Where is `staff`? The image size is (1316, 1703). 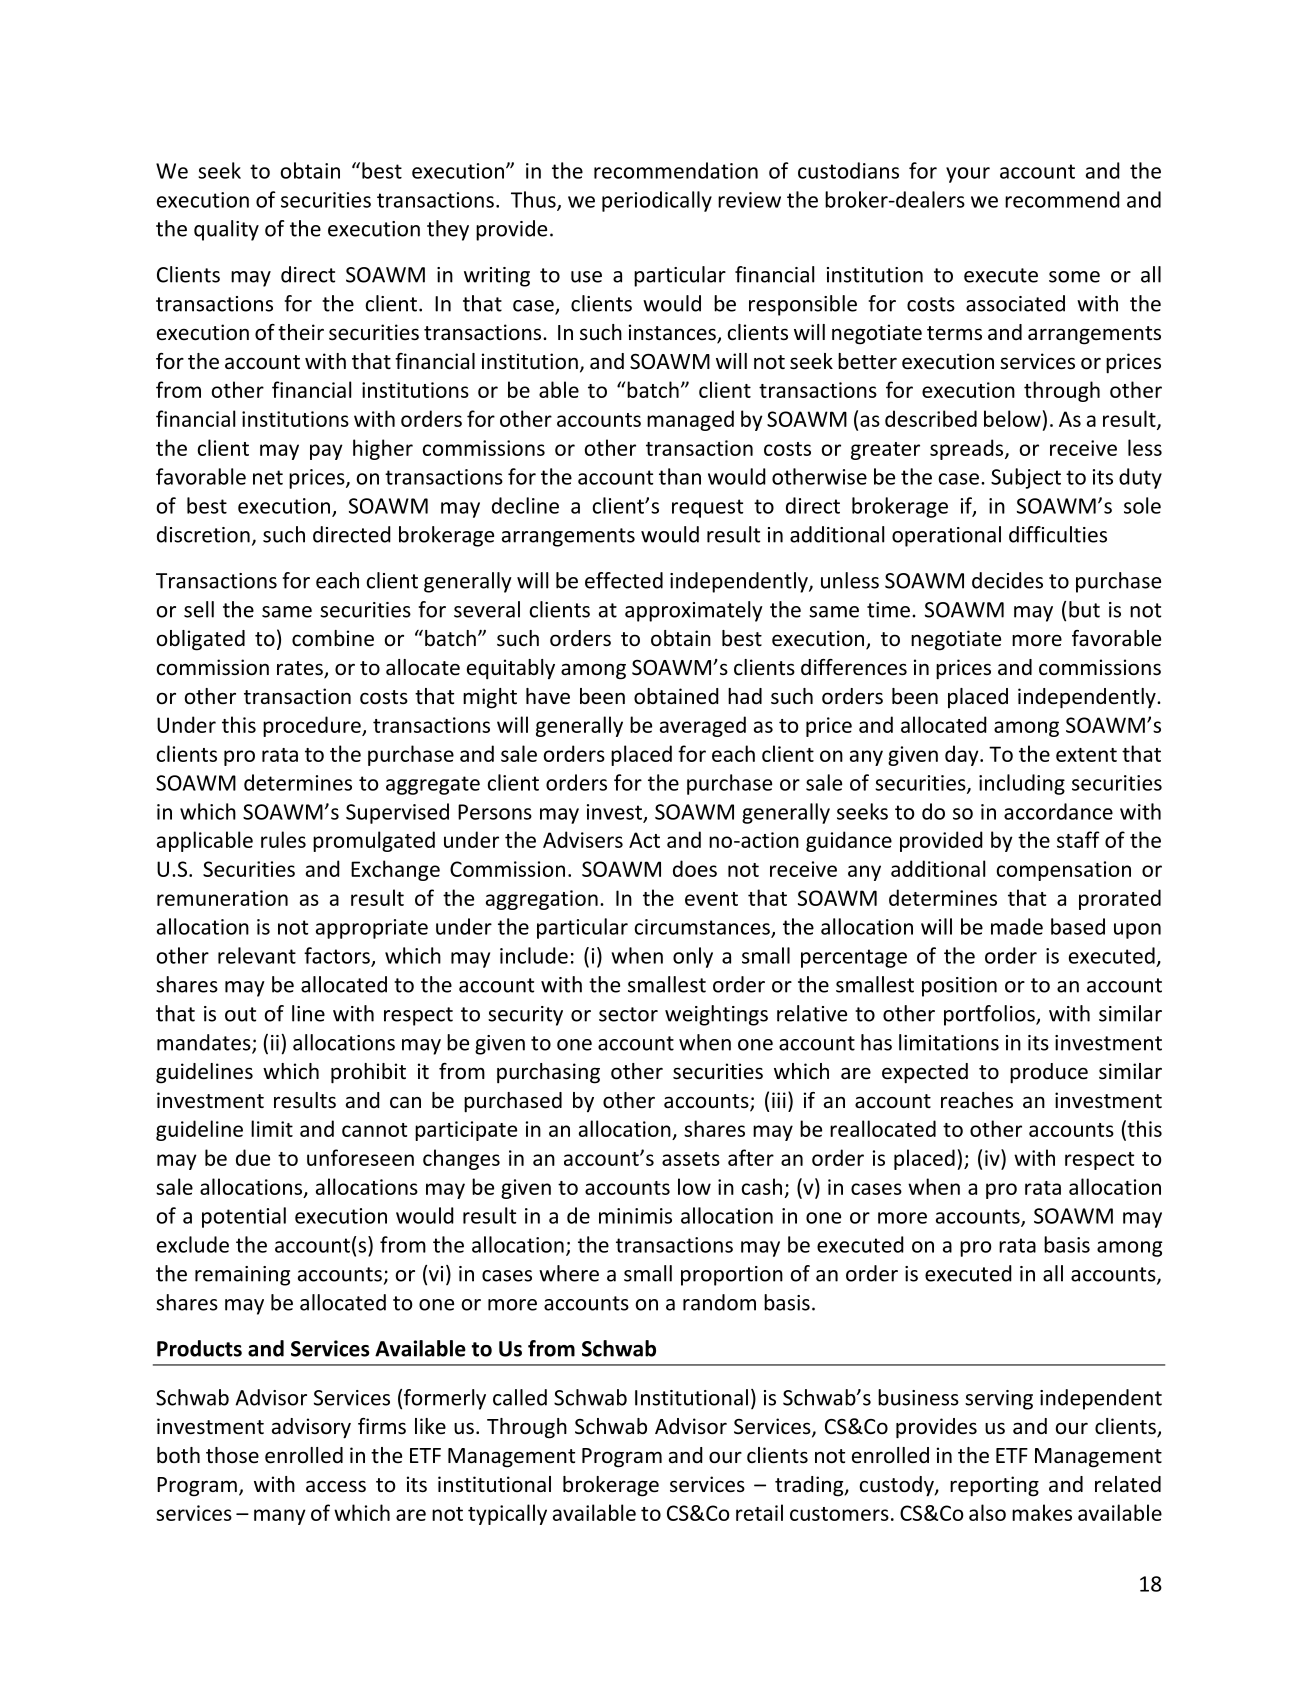
staff is located at coordinates (1078, 839).
